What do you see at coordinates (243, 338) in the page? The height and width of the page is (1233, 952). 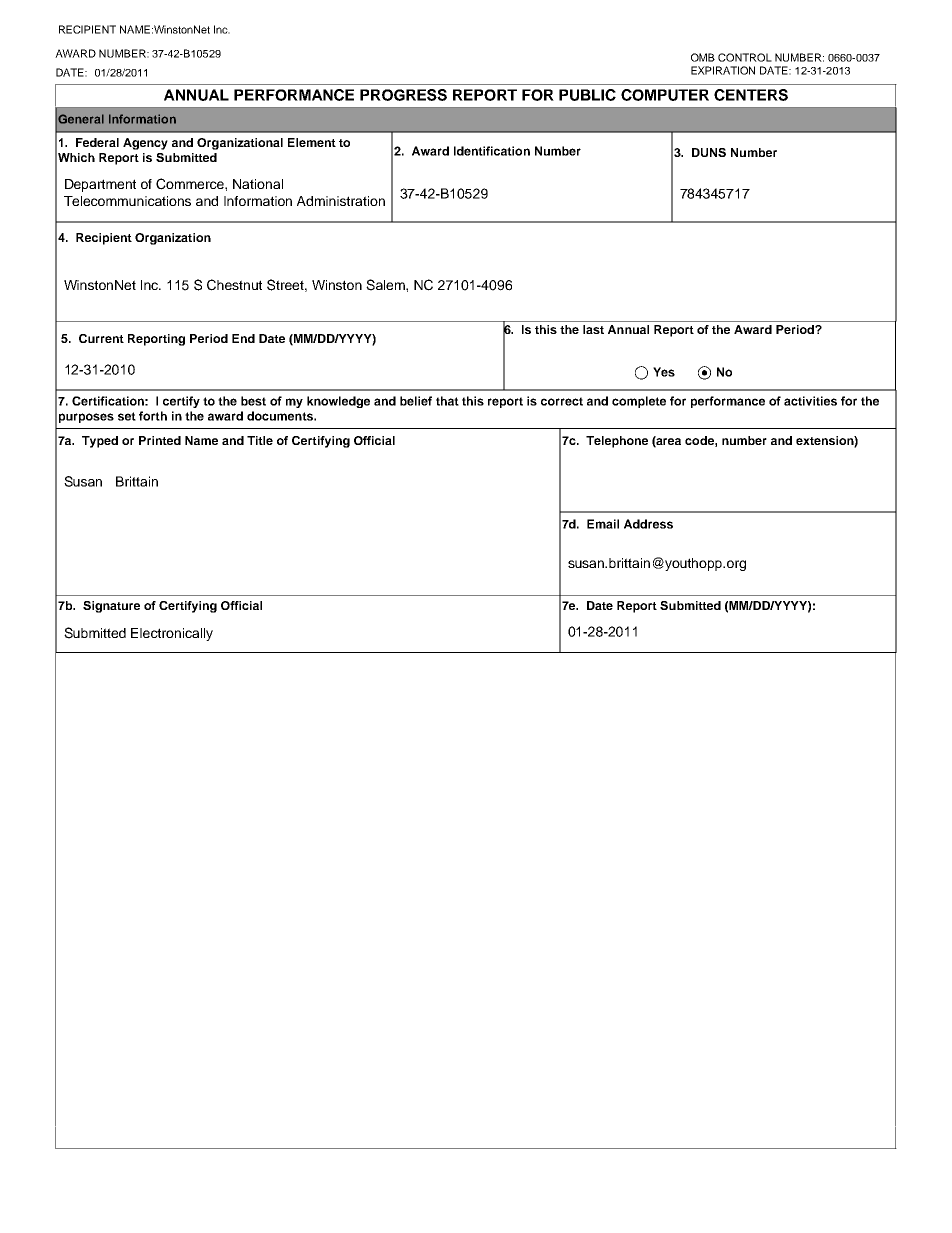 I see `End` at bounding box center [243, 338].
